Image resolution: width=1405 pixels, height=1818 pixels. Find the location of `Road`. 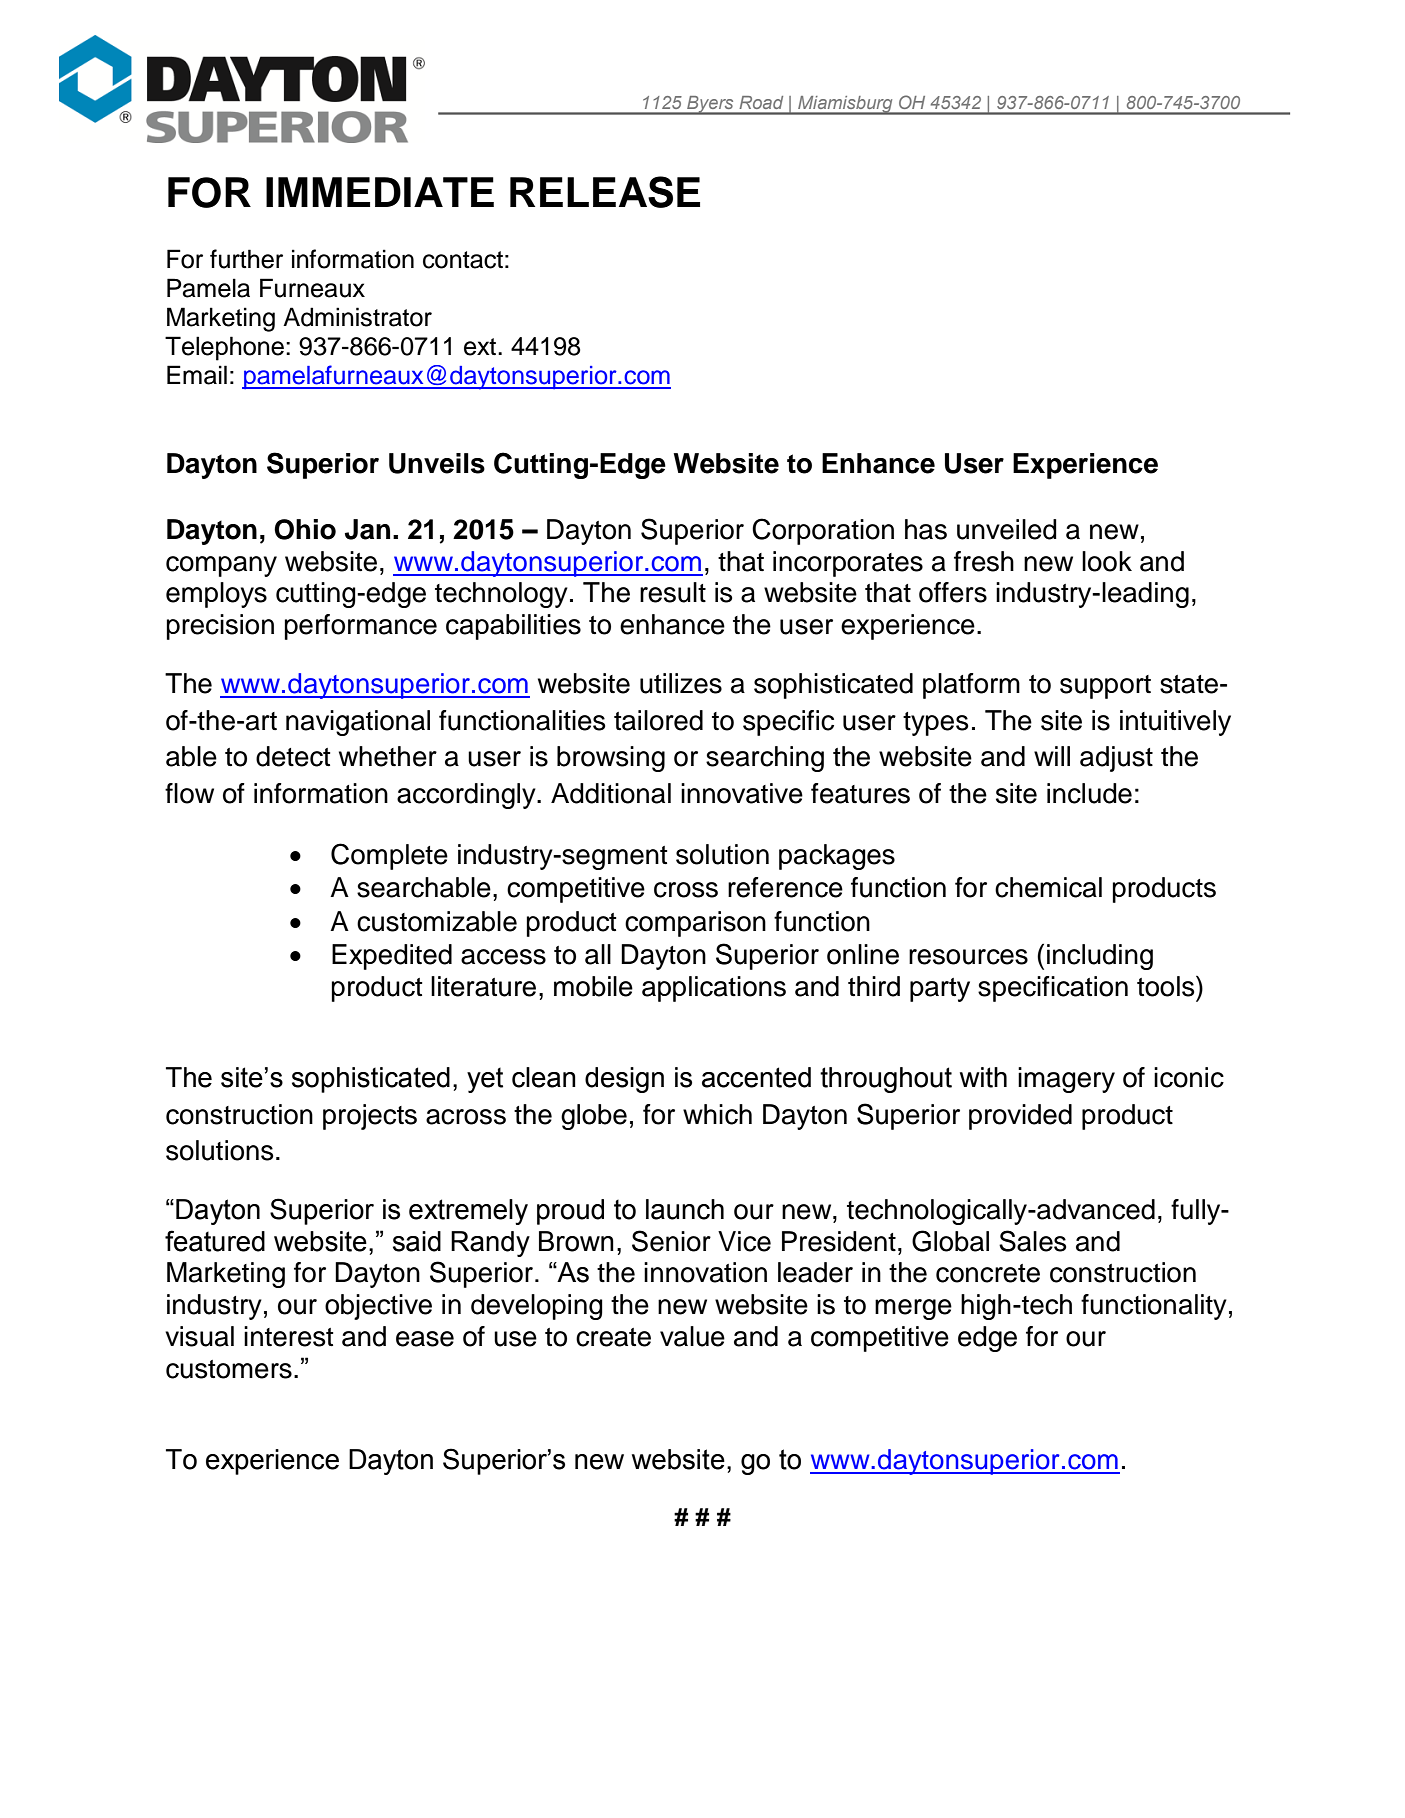

Road is located at coordinates (761, 102).
